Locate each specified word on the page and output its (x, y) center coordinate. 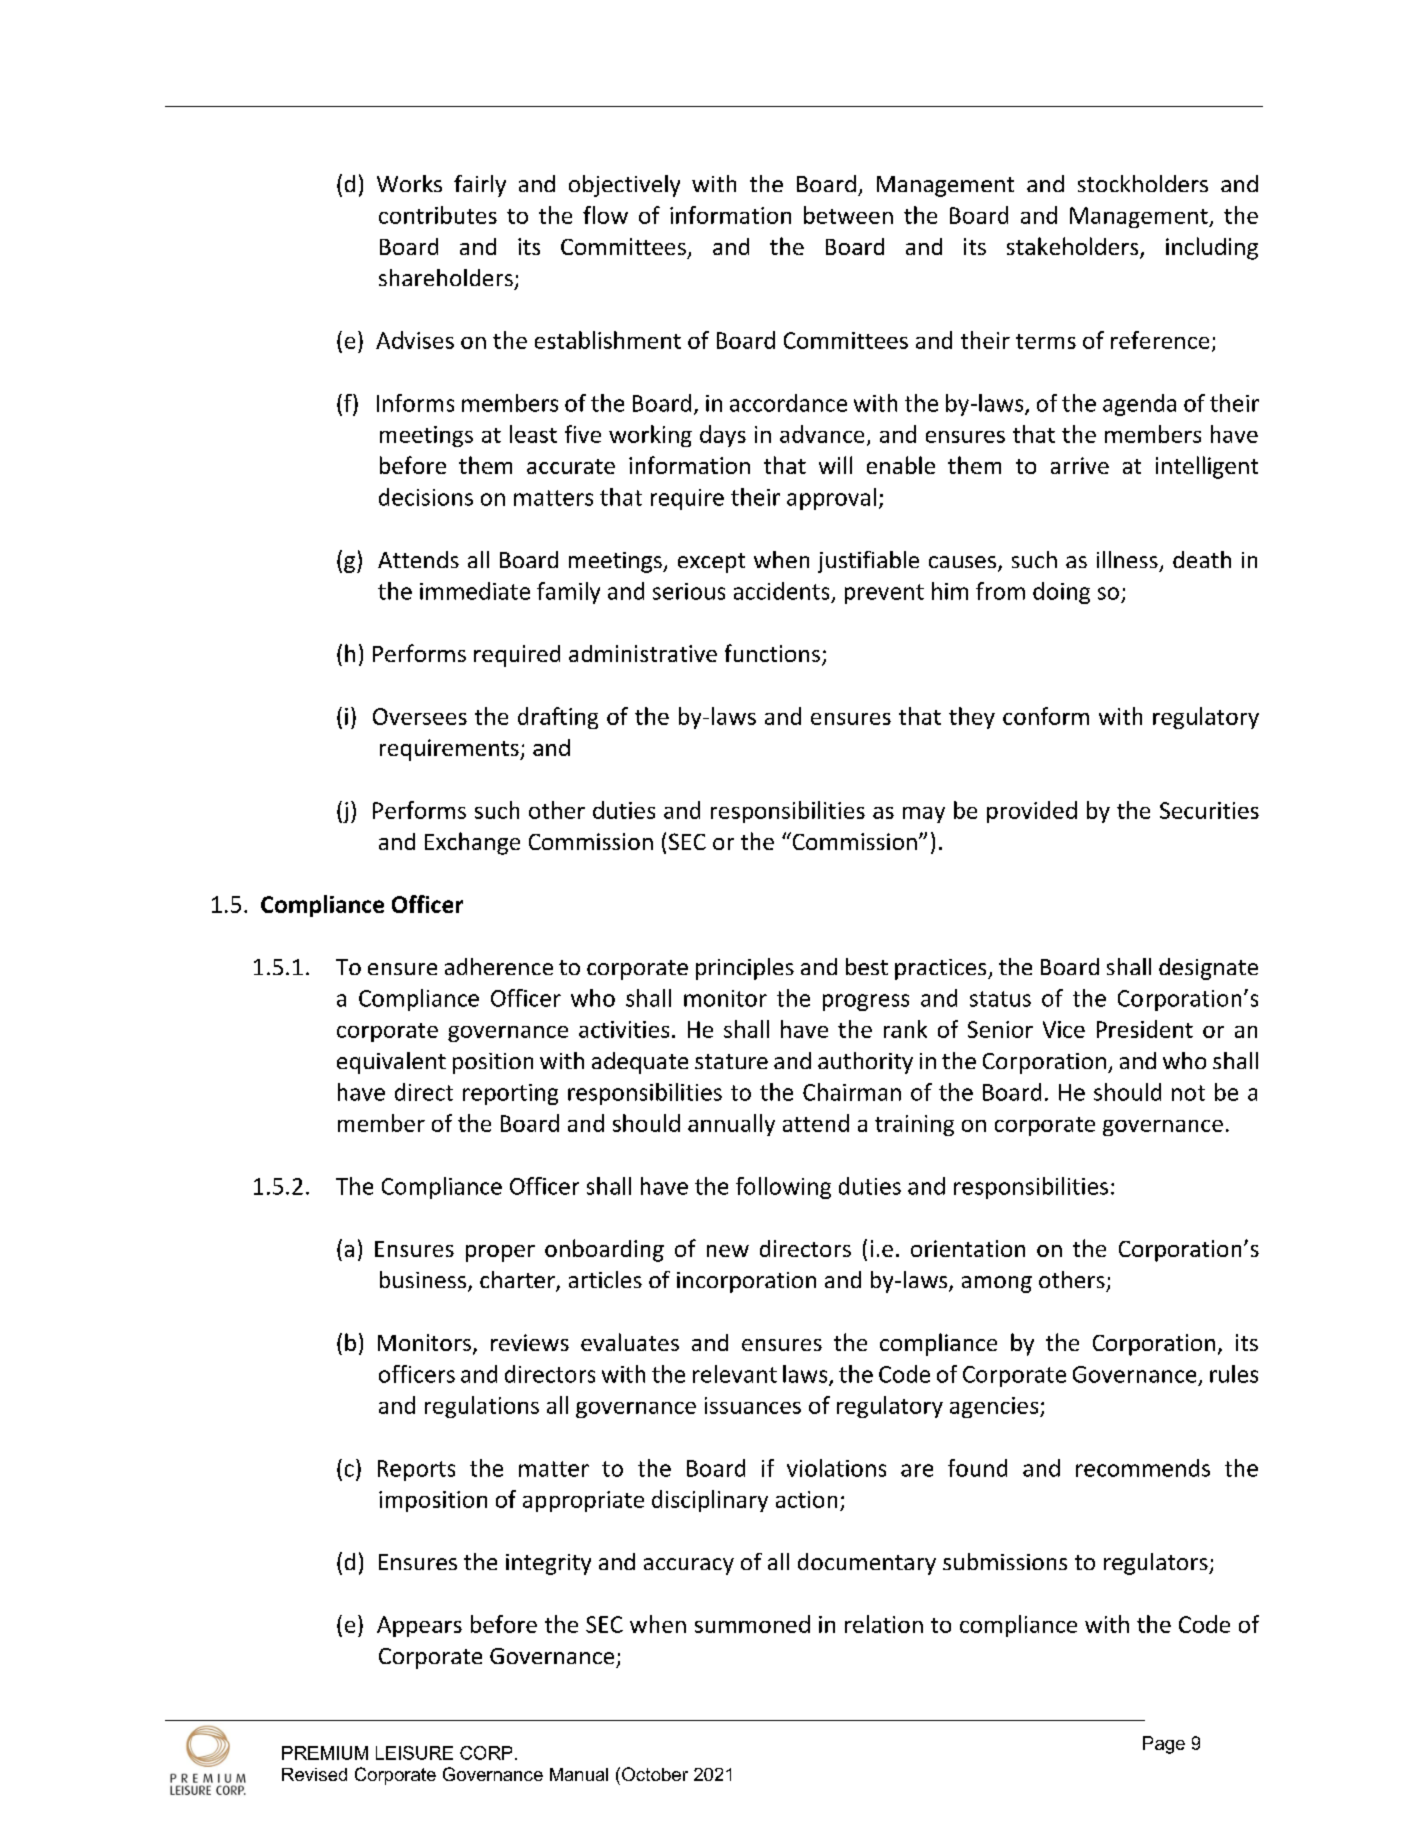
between (848, 215)
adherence (499, 966)
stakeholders (1074, 247)
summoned (752, 1624)
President (1145, 1029)
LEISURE (414, 1753)
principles (745, 969)
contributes (438, 215)
